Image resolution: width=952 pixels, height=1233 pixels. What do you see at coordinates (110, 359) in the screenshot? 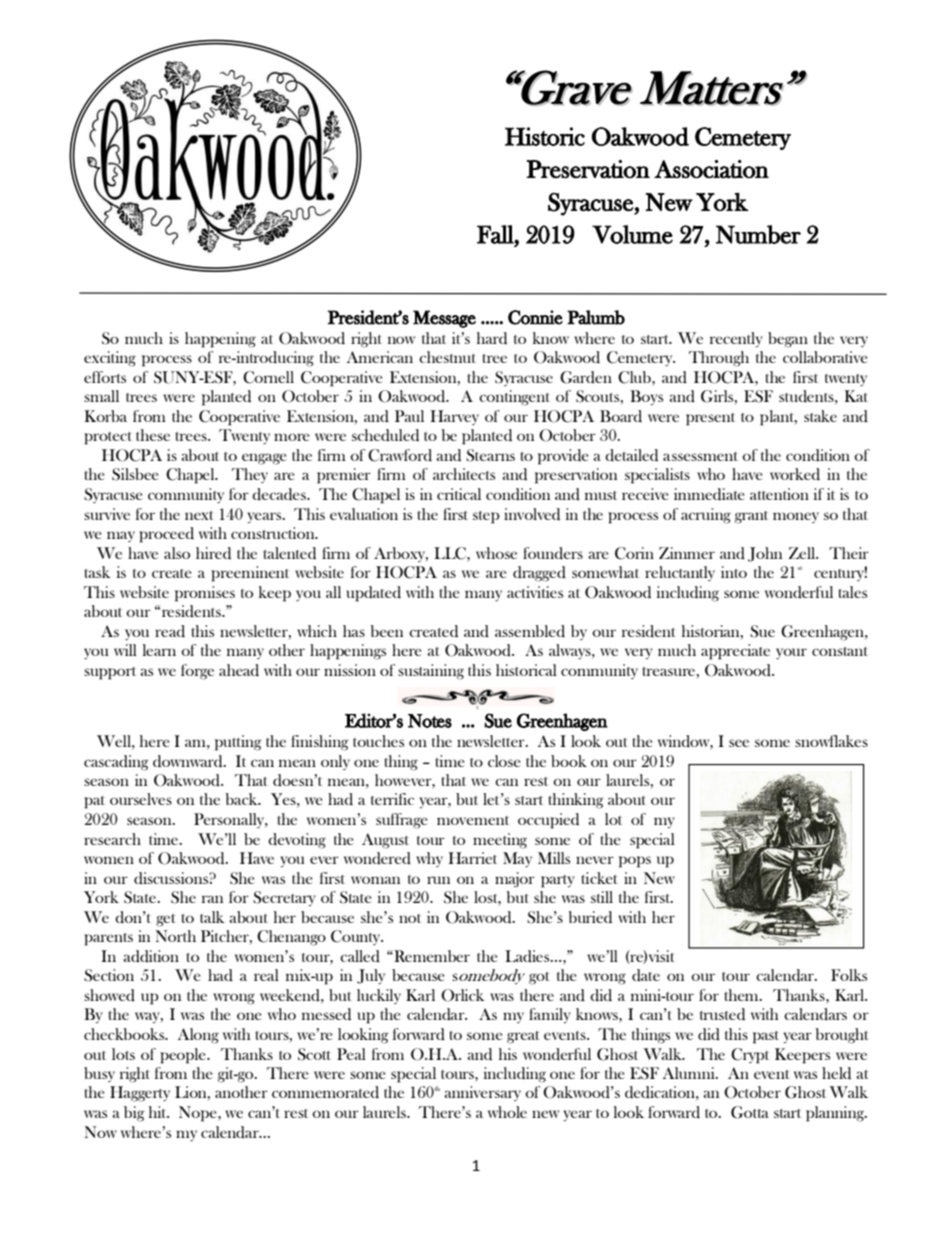
I see `exciting` at bounding box center [110, 359].
